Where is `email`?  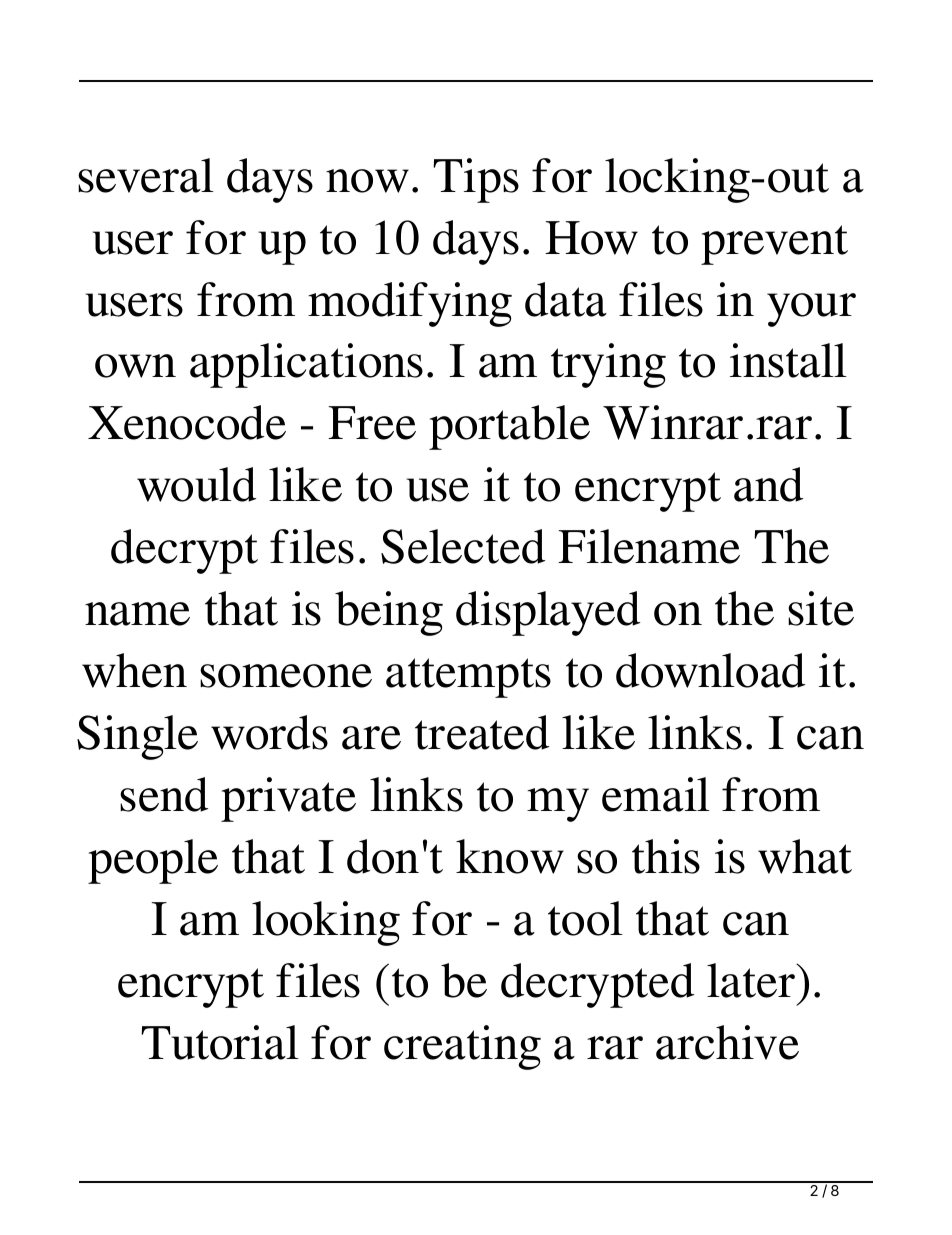 email is located at coordinates (656, 794).
